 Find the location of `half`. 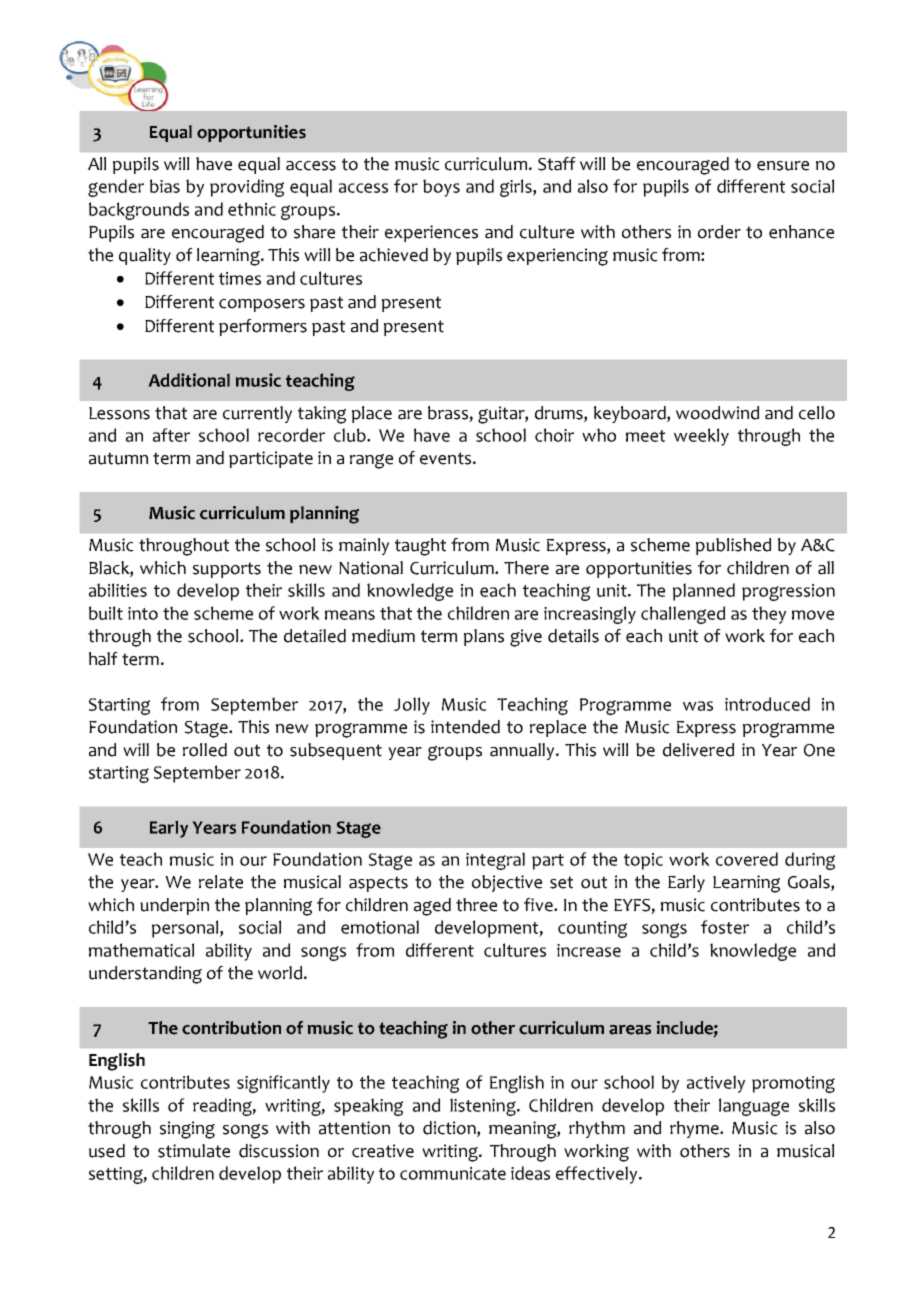

half is located at coordinates (103, 659).
